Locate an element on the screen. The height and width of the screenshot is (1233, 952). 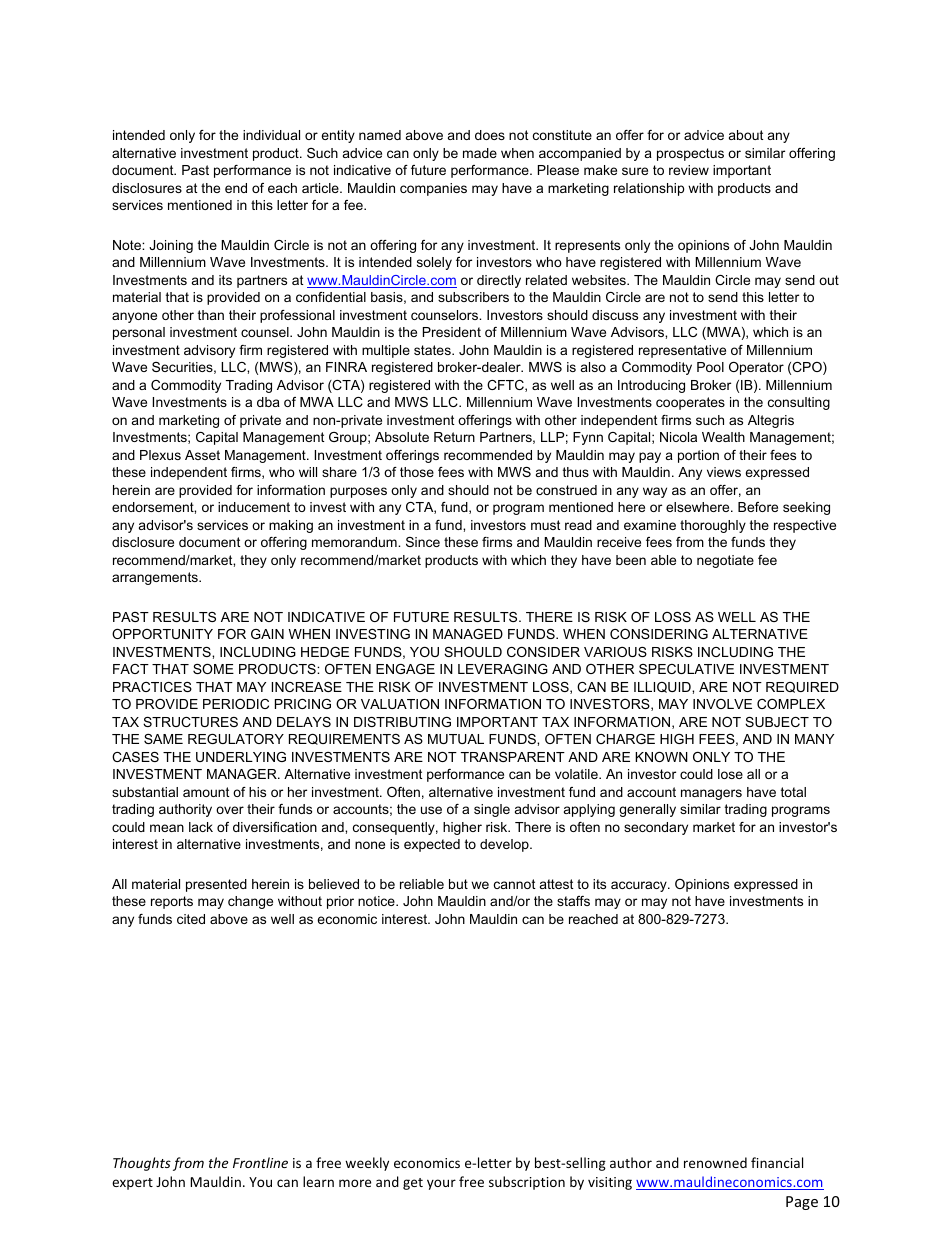
cannot is located at coordinates (515, 884).
